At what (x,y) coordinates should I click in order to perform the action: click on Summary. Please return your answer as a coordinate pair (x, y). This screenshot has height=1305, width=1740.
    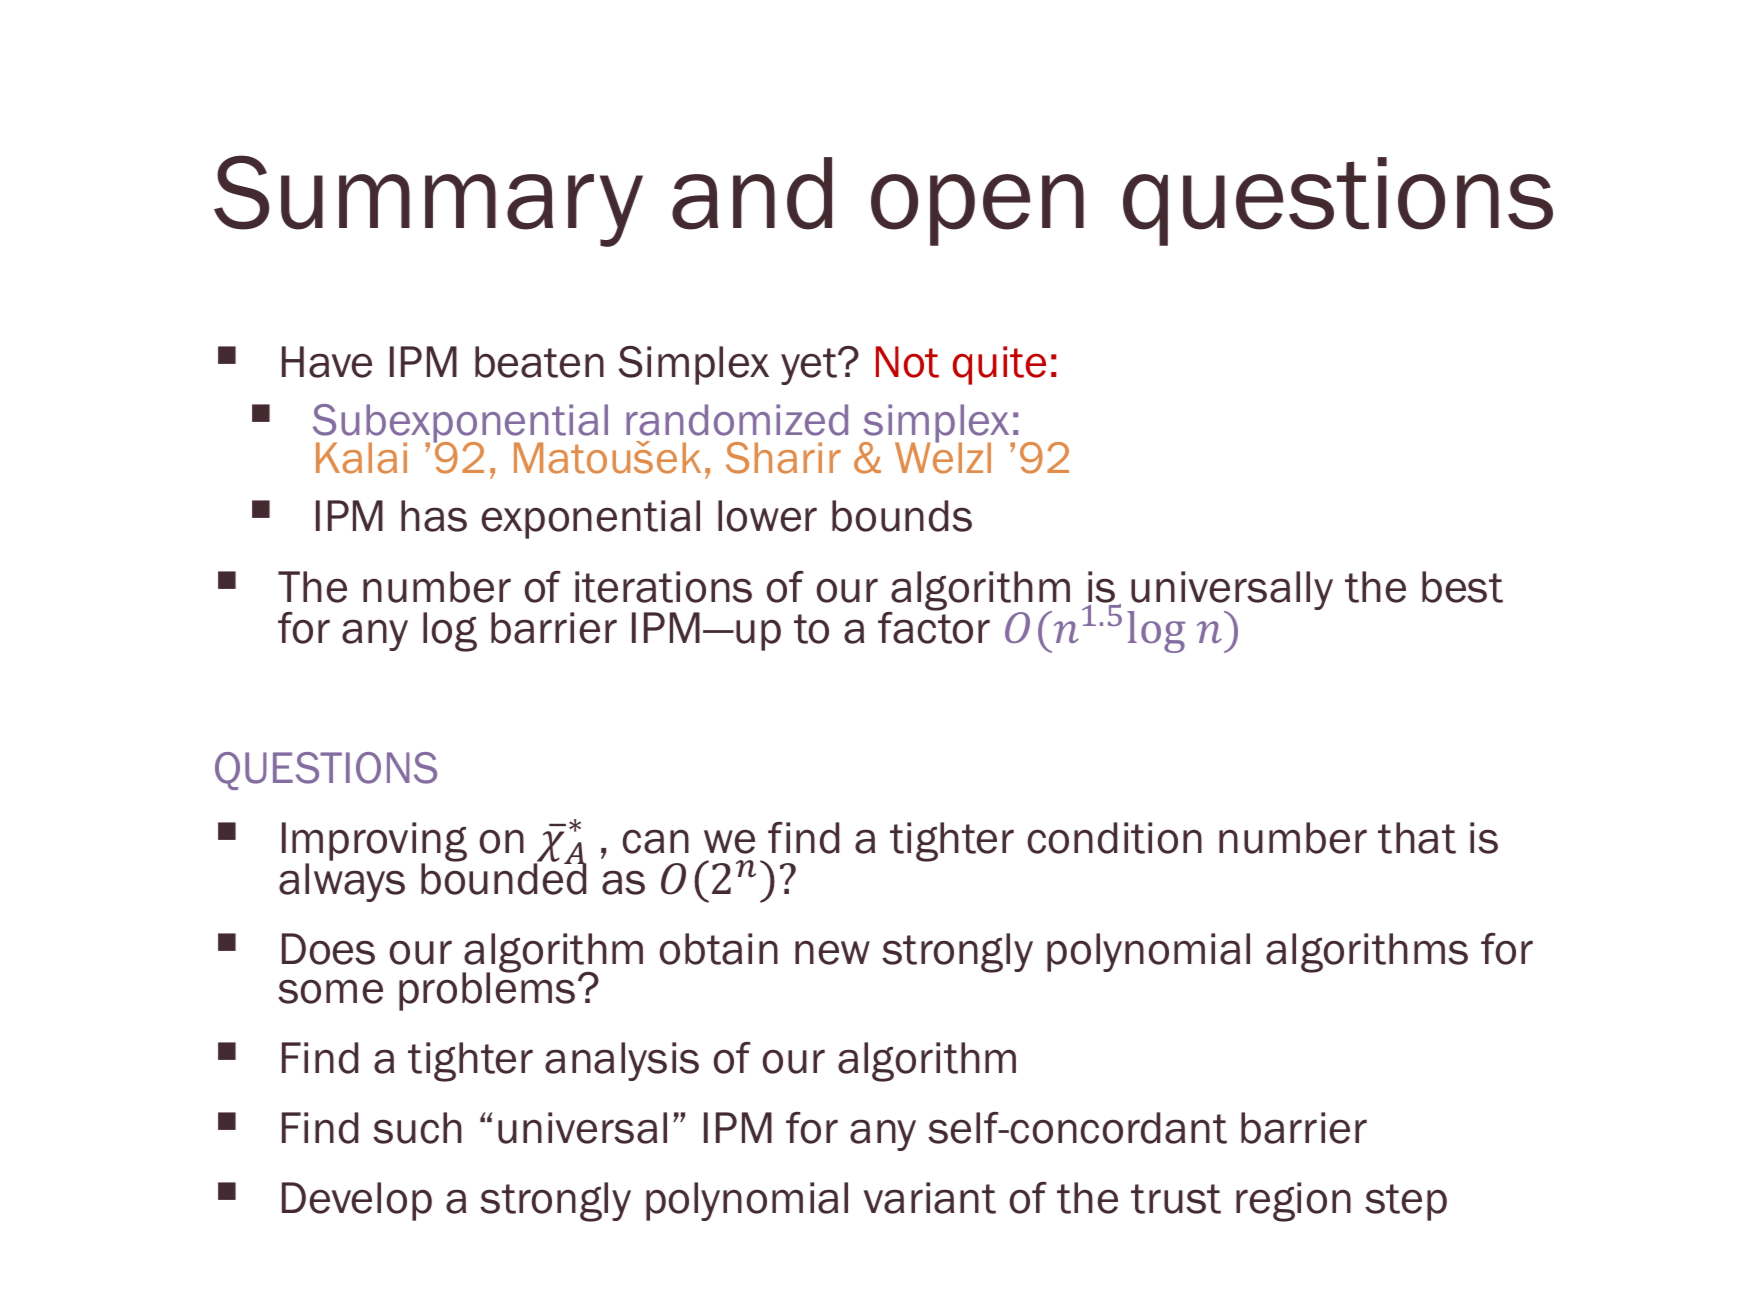
    Looking at the image, I should click on (428, 201).
